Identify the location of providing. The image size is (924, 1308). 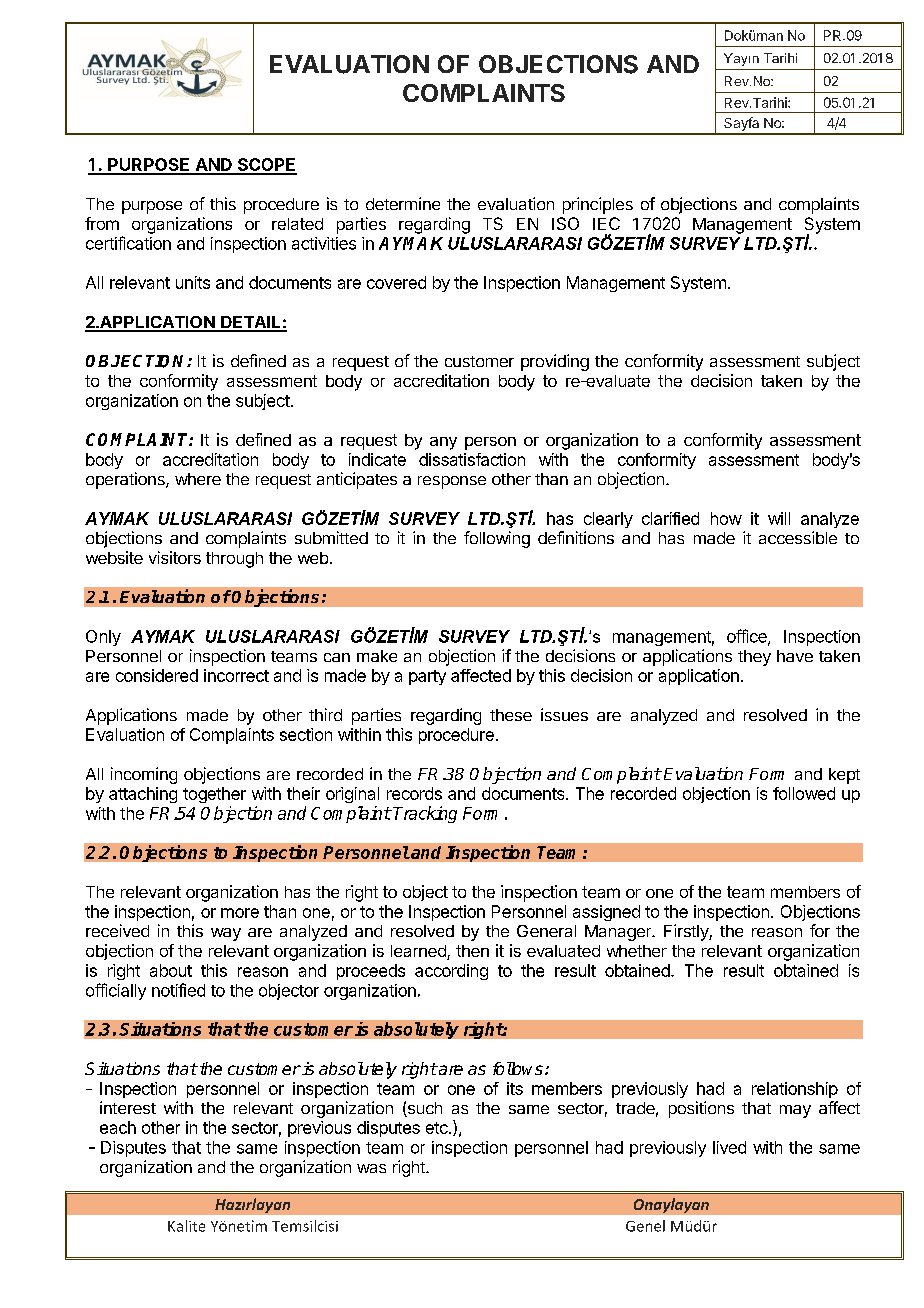
(555, 362).
